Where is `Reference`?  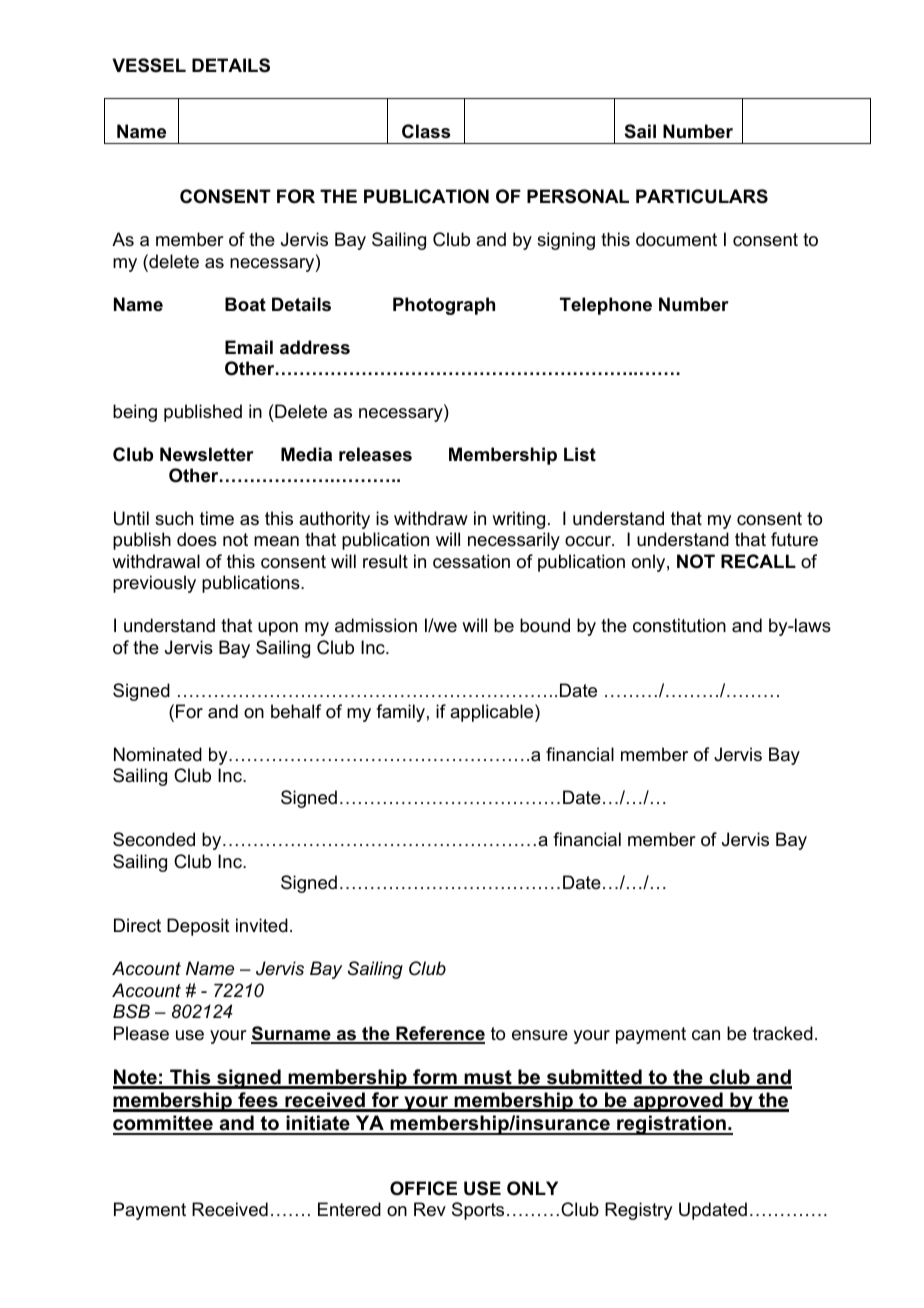
Reference is located at coordinates (439, 1034).
